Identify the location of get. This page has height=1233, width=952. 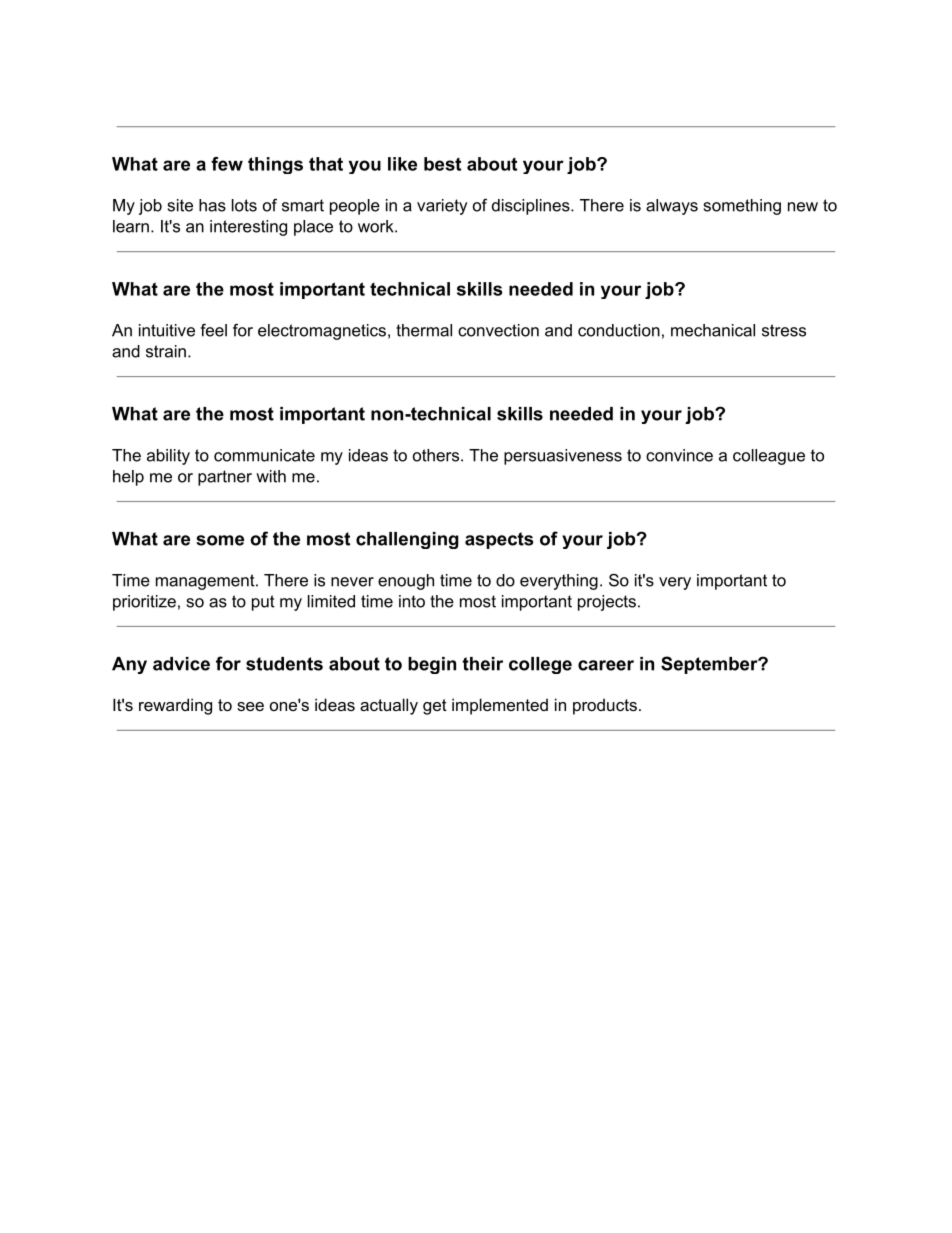
(435, 707).
